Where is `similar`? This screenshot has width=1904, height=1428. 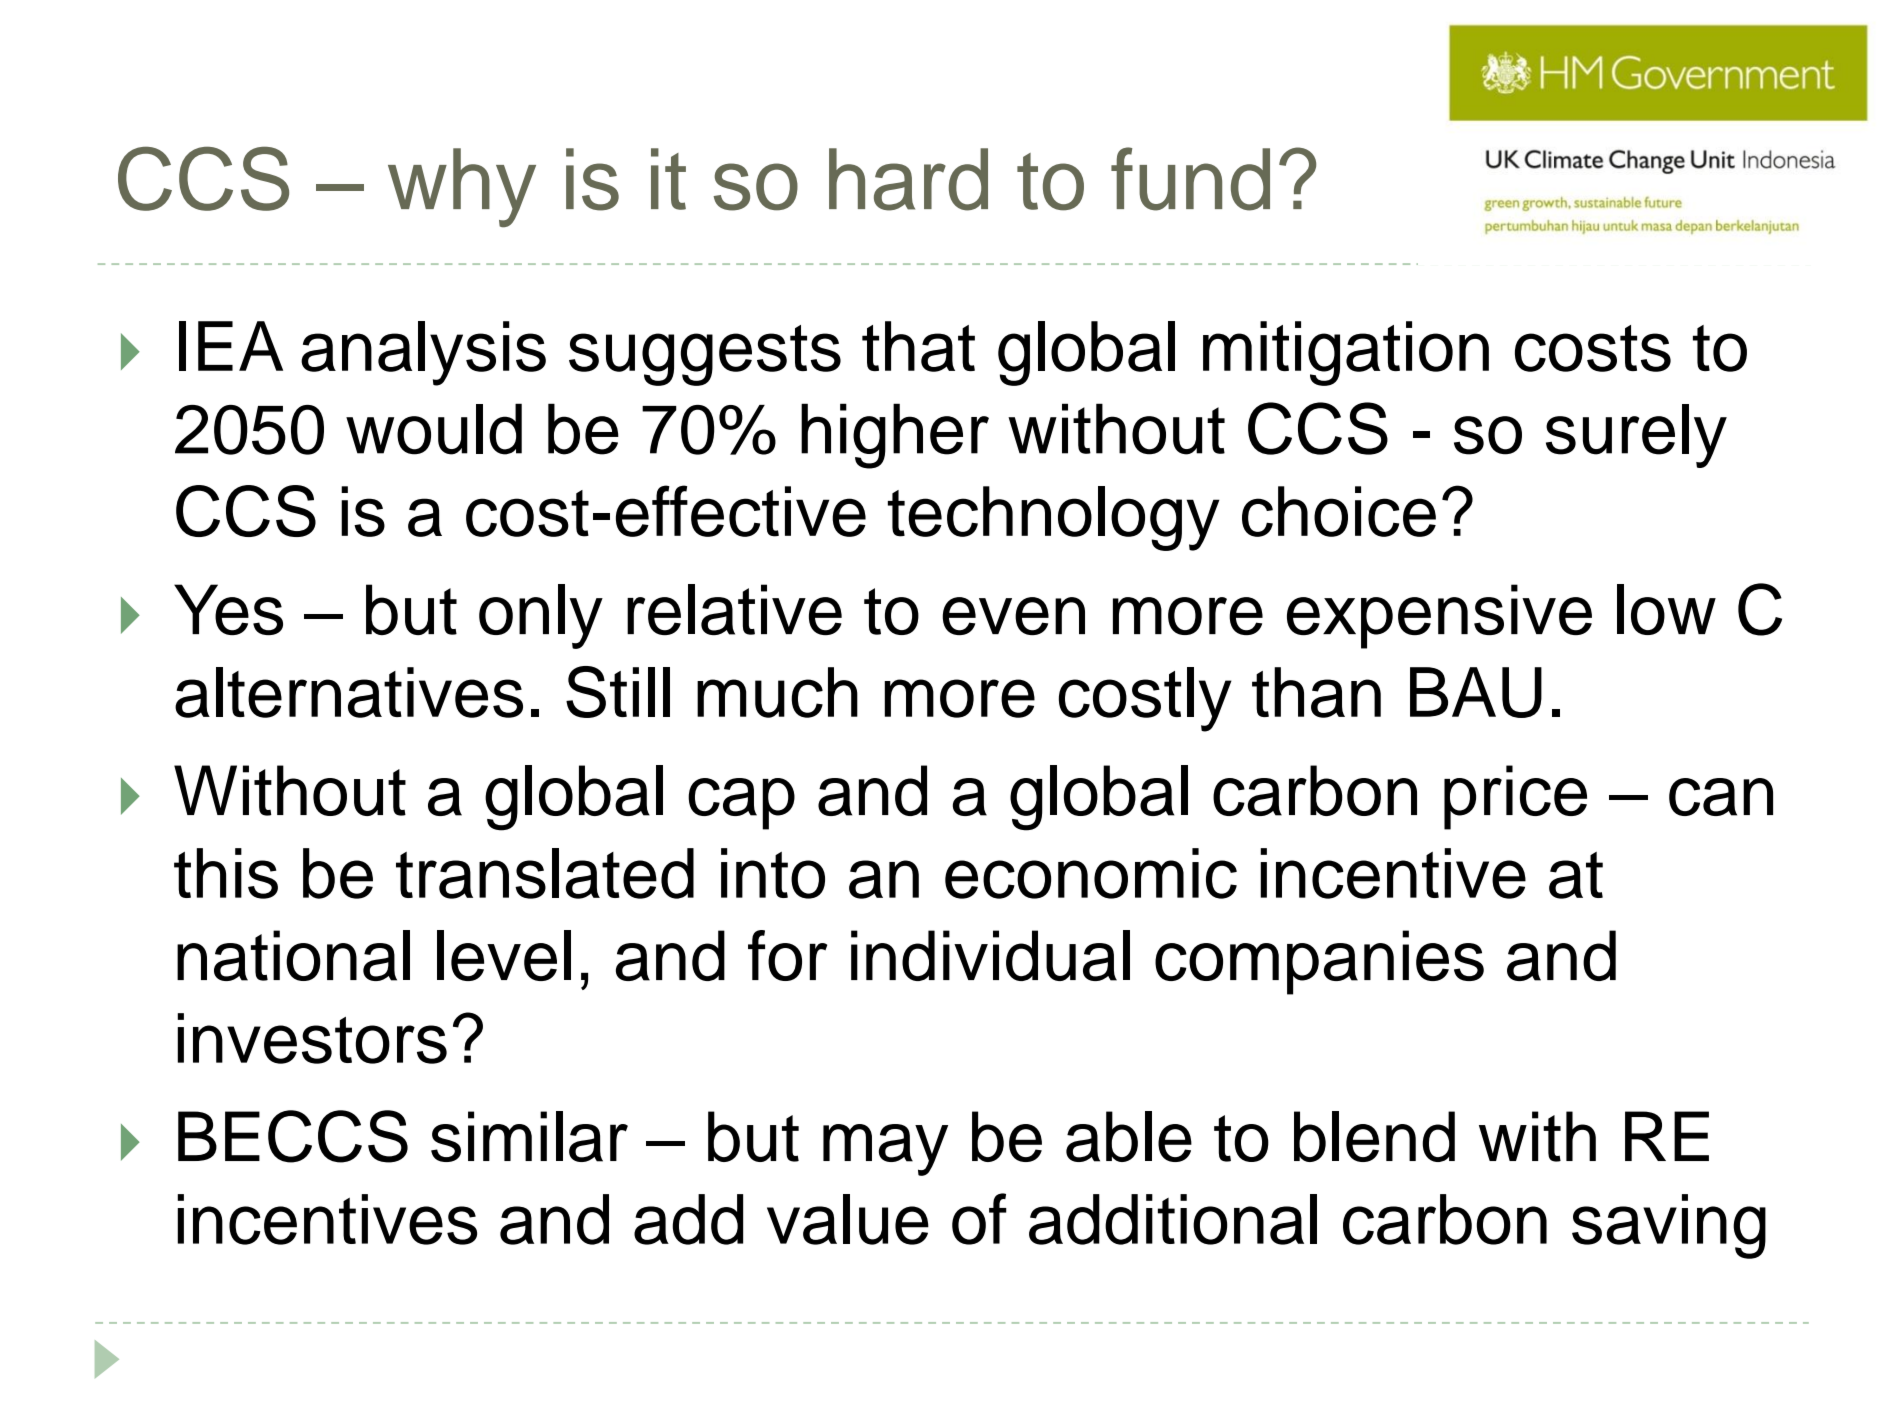
similar is located at coordinates (529, 1136).
